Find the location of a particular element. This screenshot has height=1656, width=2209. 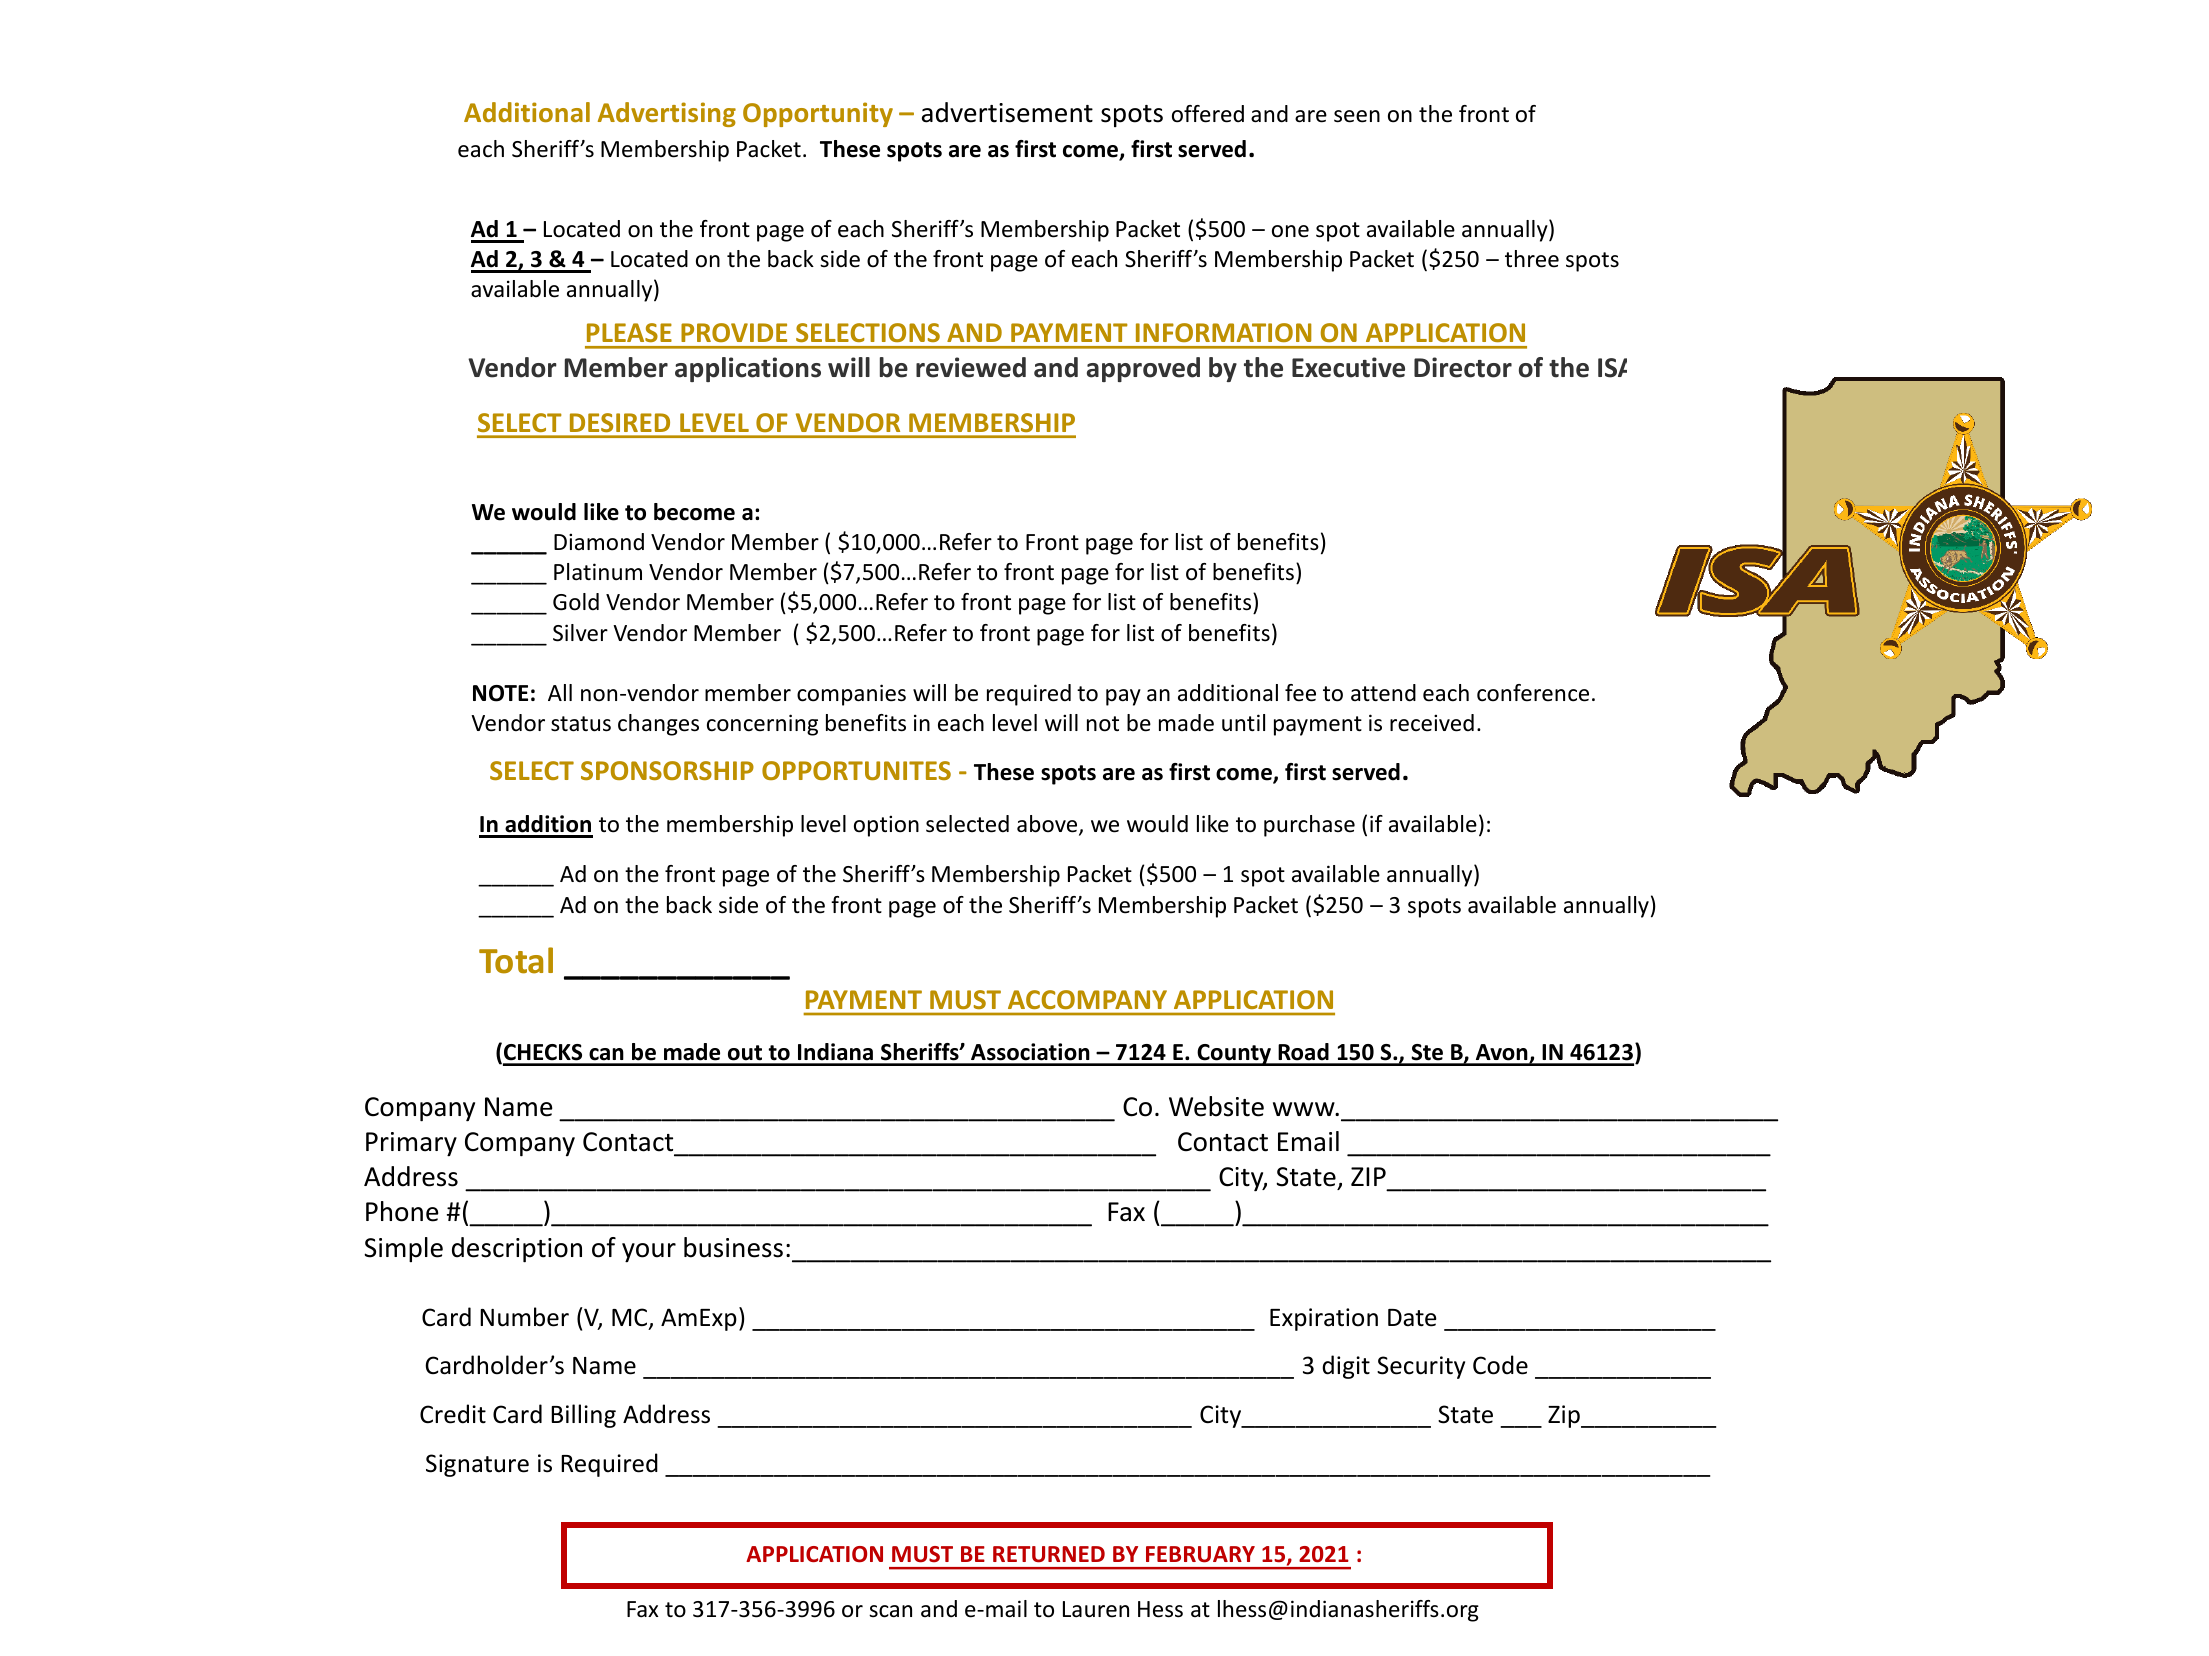

companies is located at coordinates (851, 695).
